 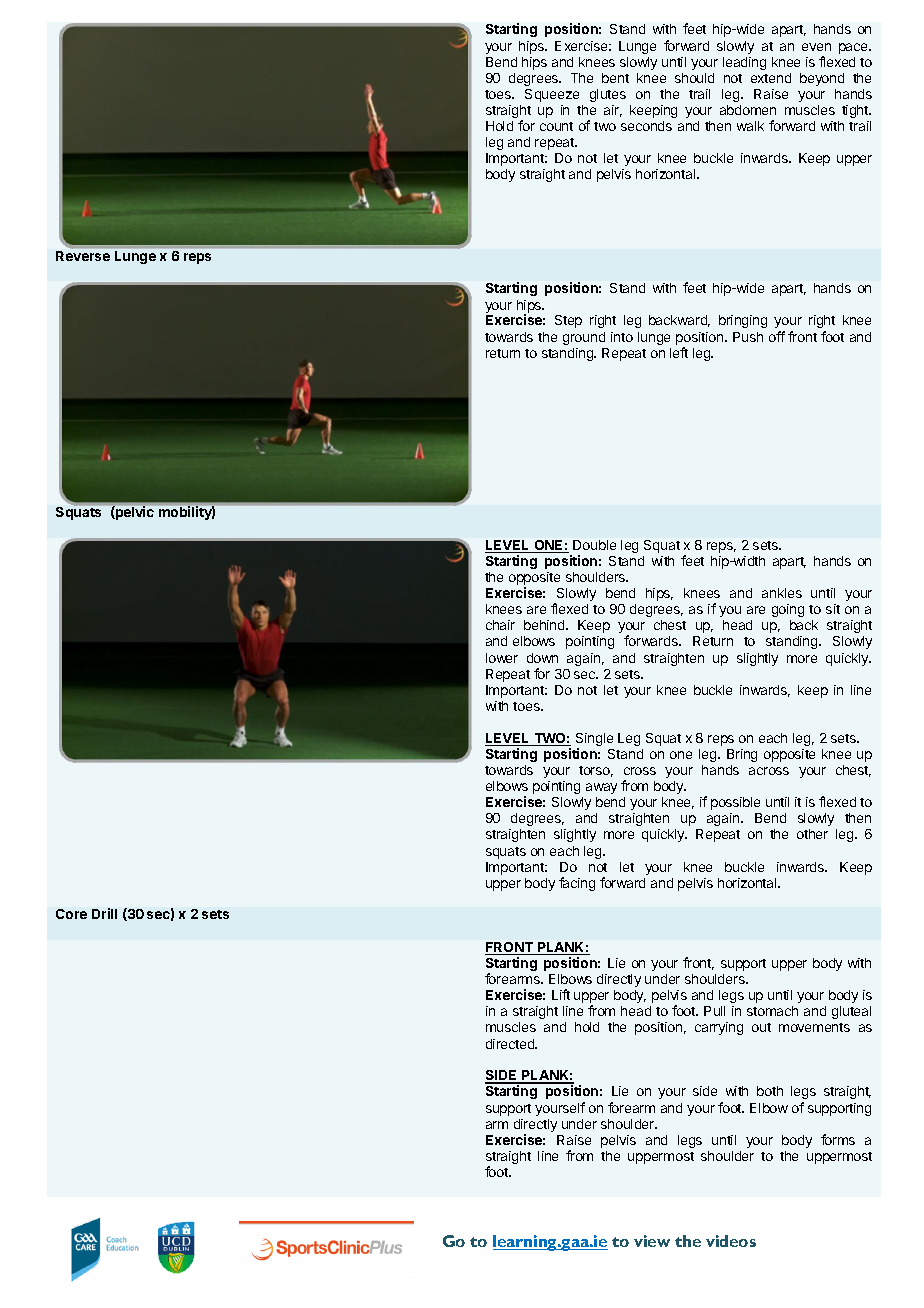 I want to click on extend, so click(x=771, y=78).
